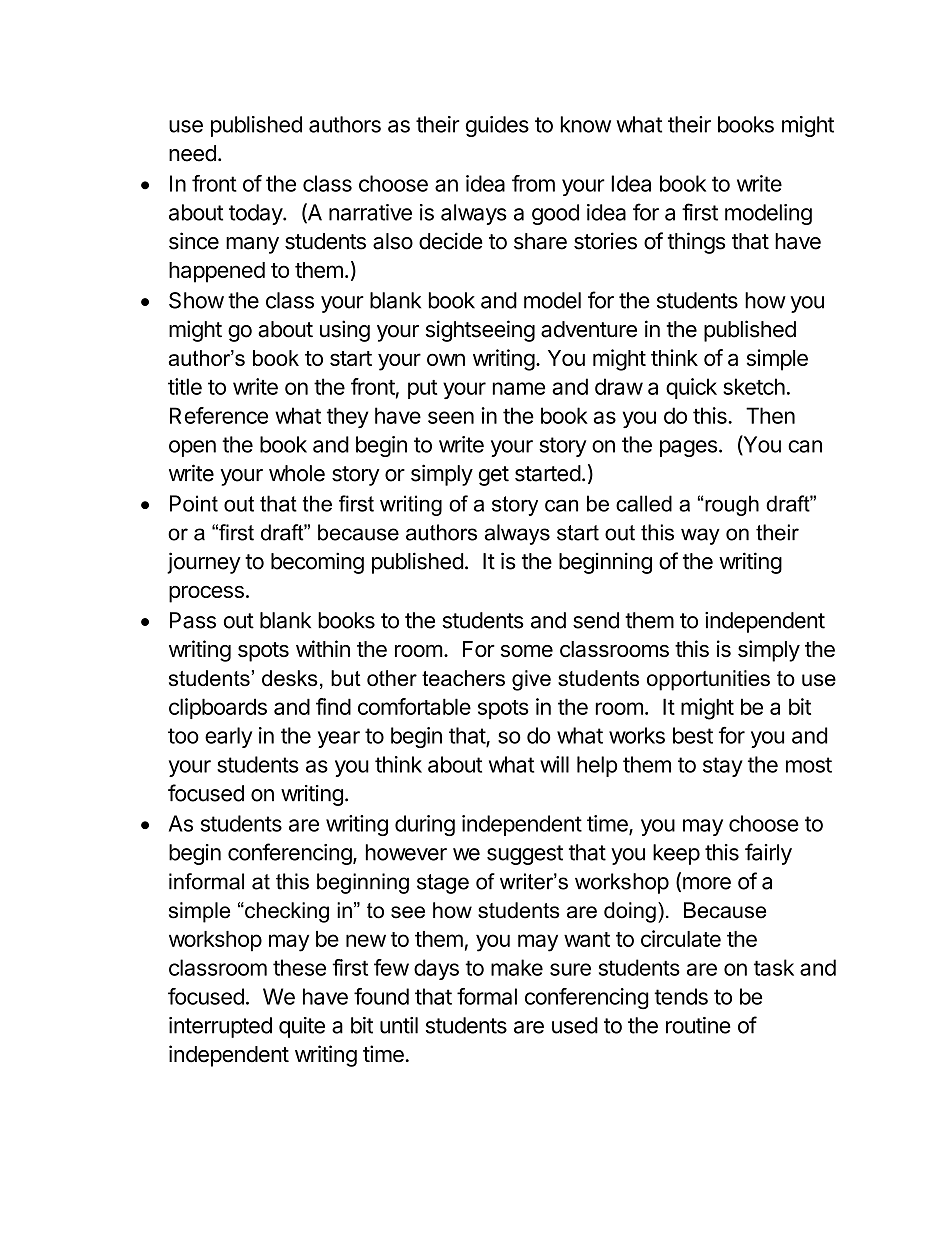 The image size is (952, 1233). What do you see at coordinates (696, 243) in the screenshot?
I see `things` at bounding box center [696, 243].
